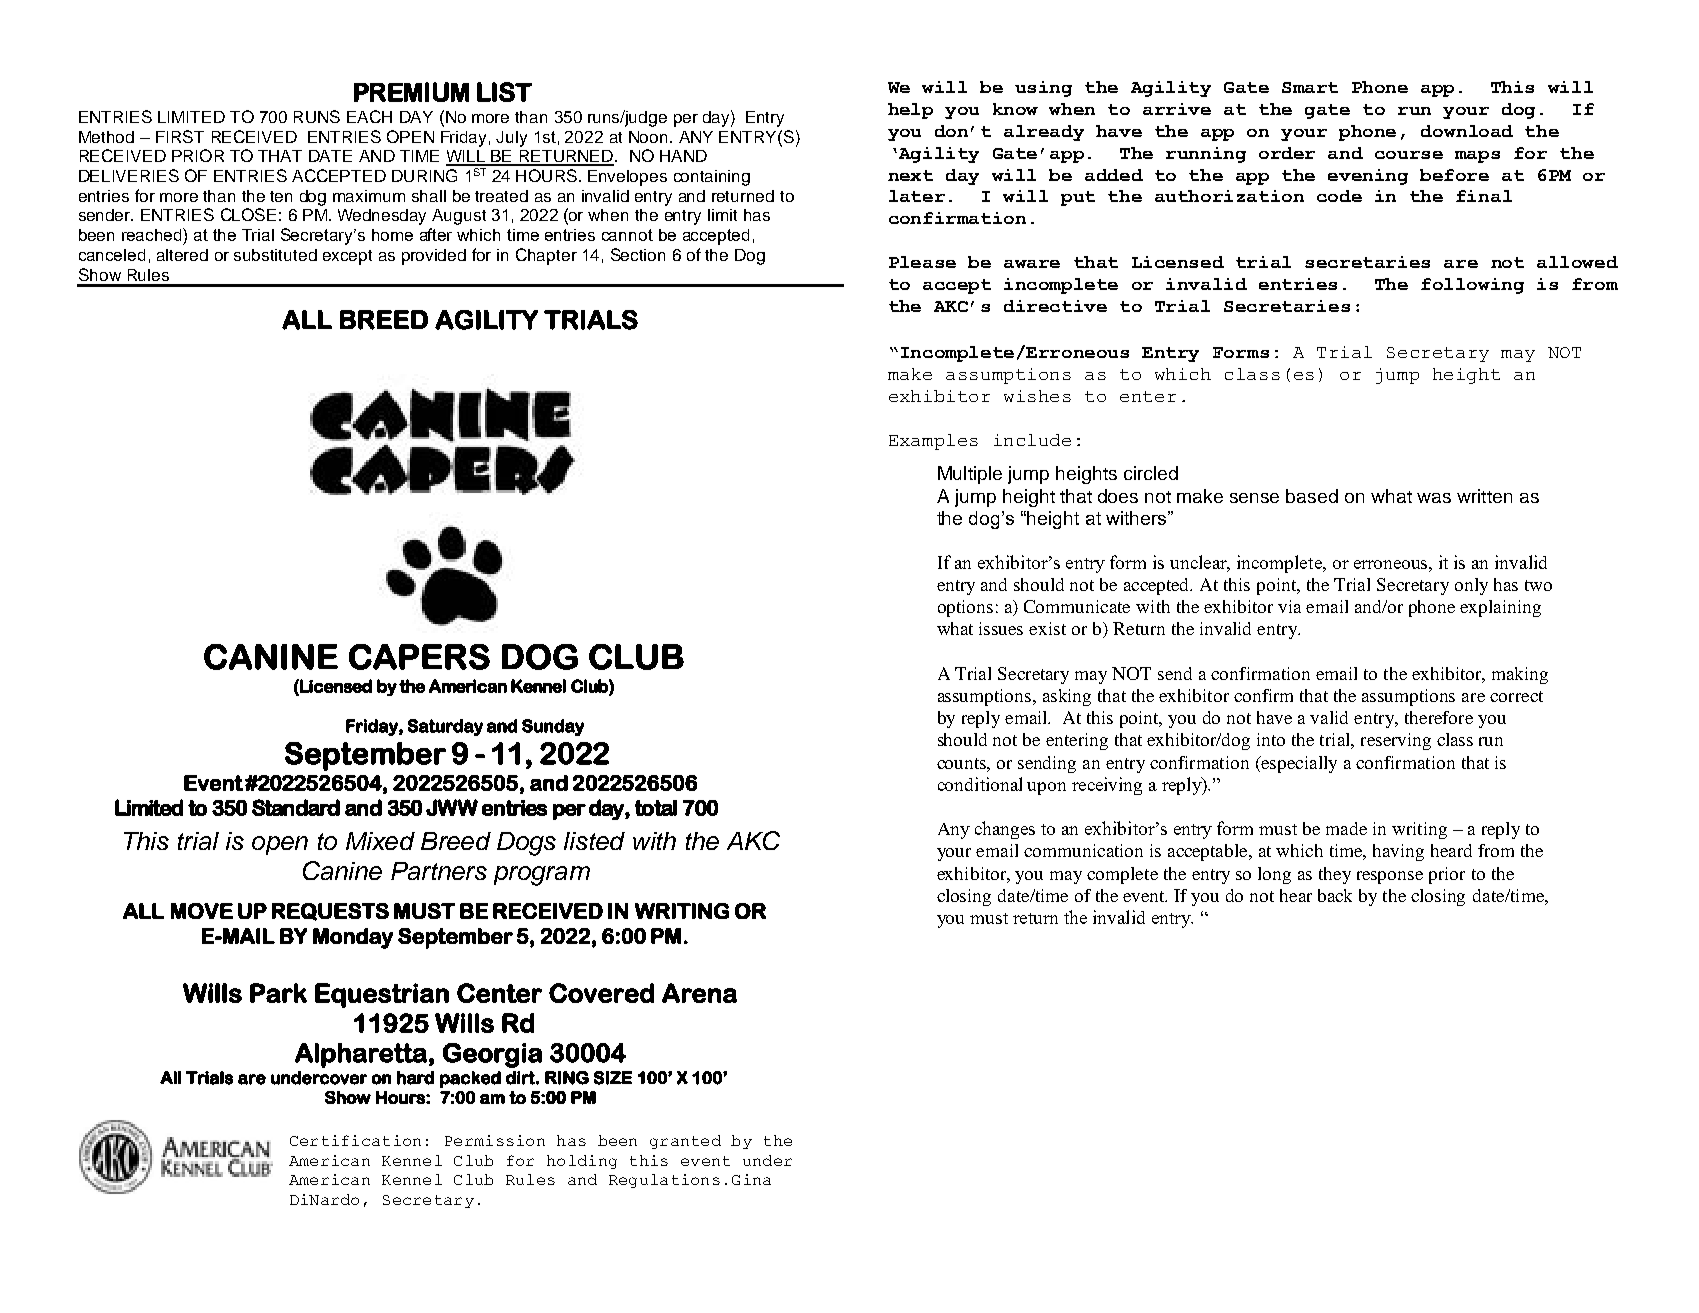  What do you see at coordinates (347, 257) in the screenshot?
I see `except` at bounding box center [347, 257].
